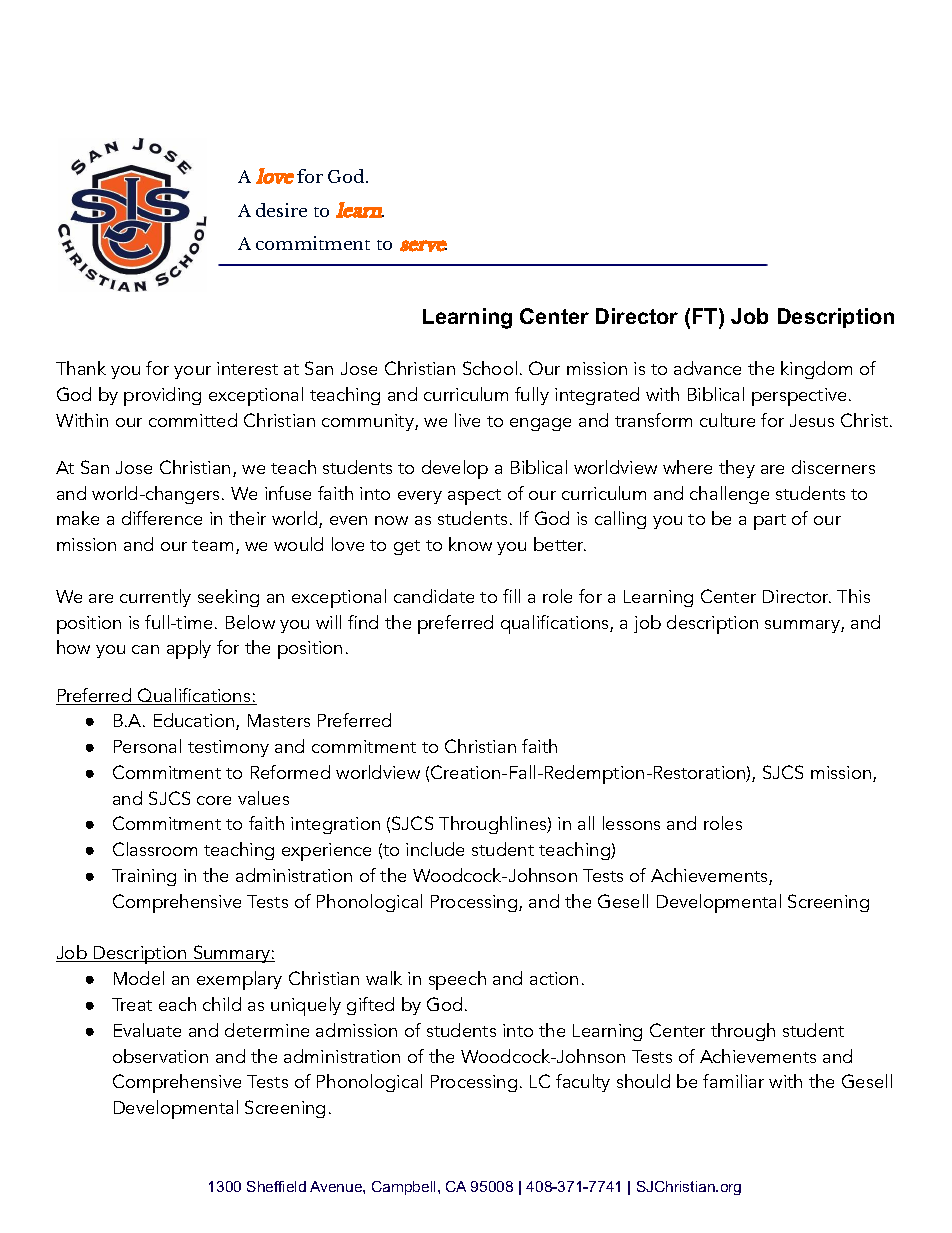 The height and width of the image is (1233, 952). Describe the element at coordinates (155, 849) in the image. I see `Classroom` at that location.
